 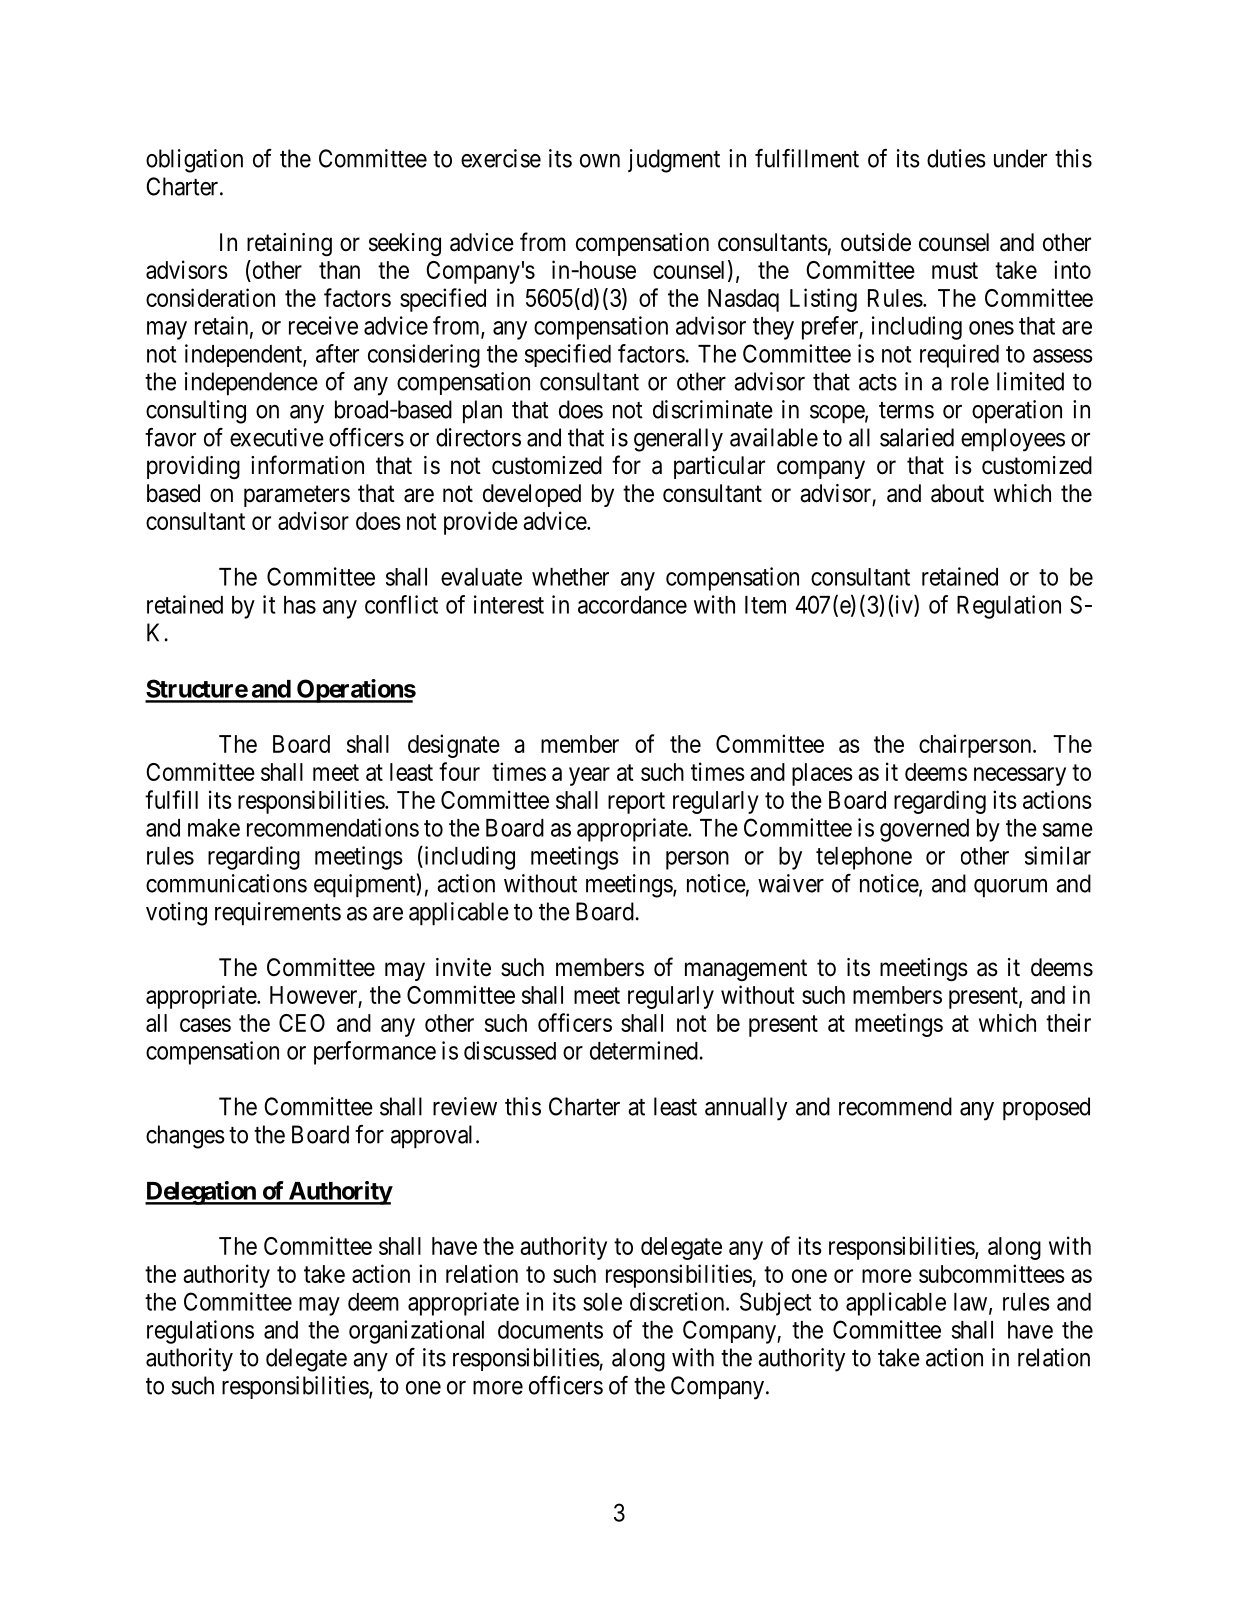 What do you see at coordinates (678, 440) in the document?
I see `generally` at bounding box center [678, 440].
